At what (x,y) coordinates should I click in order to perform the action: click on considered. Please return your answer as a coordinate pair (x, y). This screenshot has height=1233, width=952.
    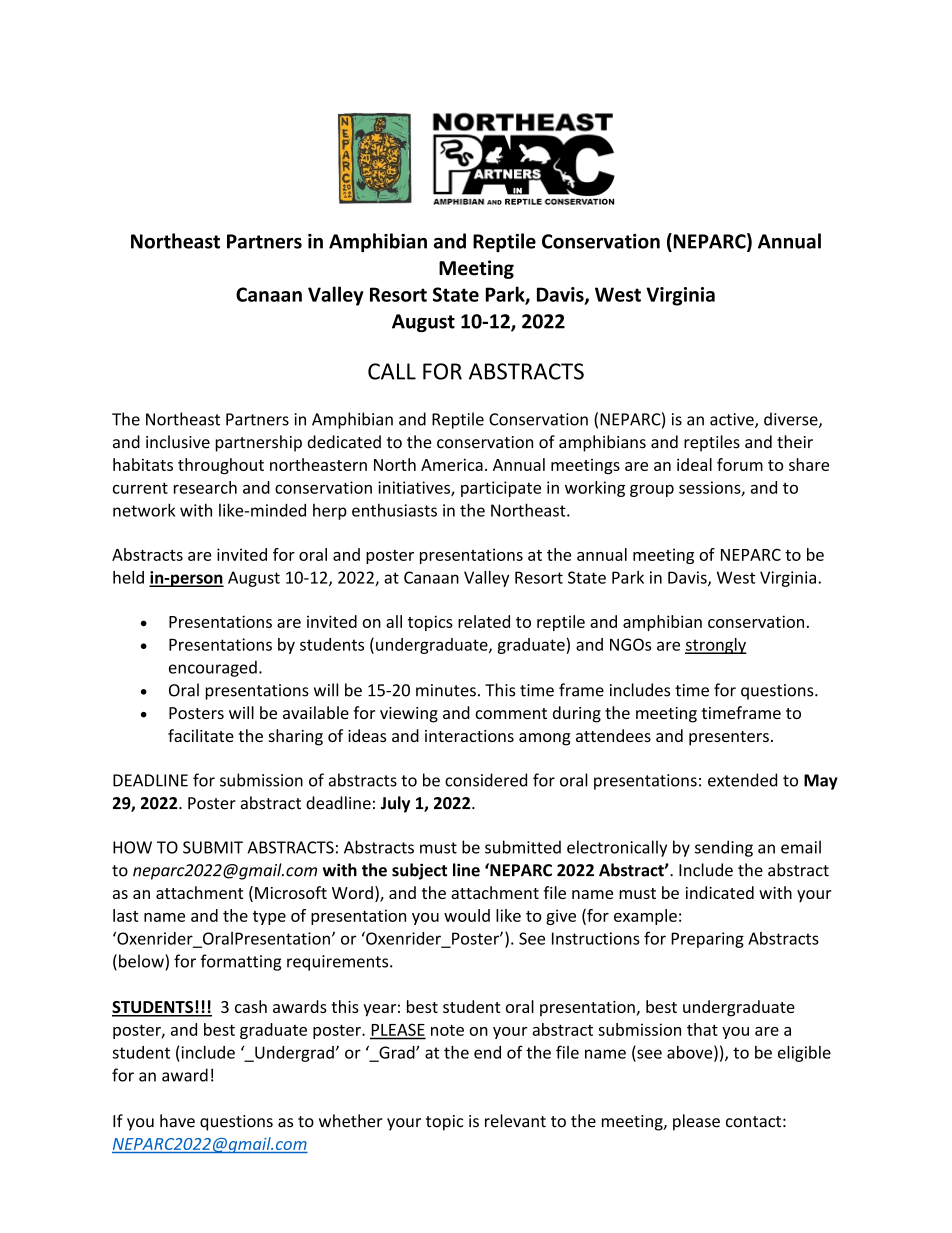
    Looking at the image, I should click on (486, 780).
